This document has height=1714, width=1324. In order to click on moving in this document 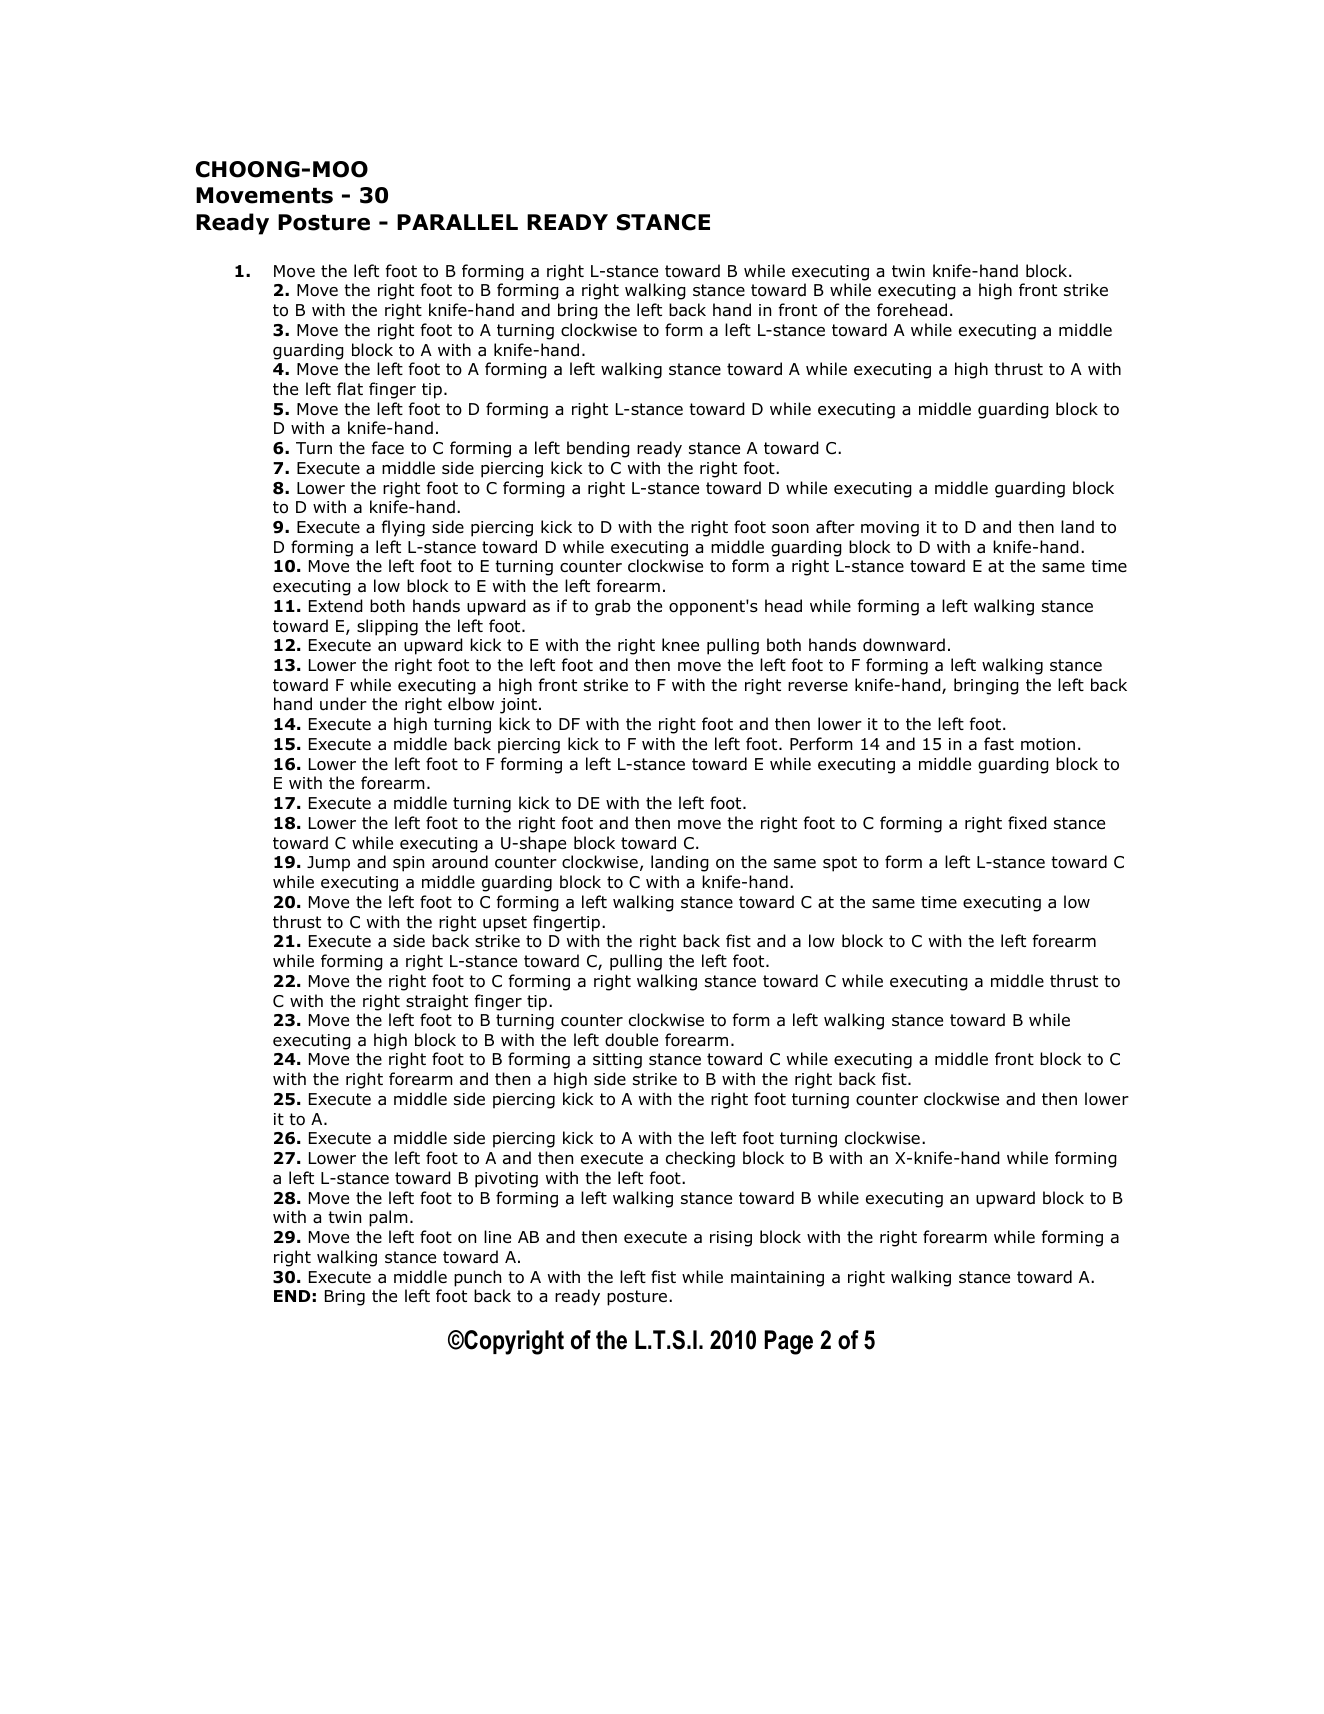, I will do `click(890, 529)`.
